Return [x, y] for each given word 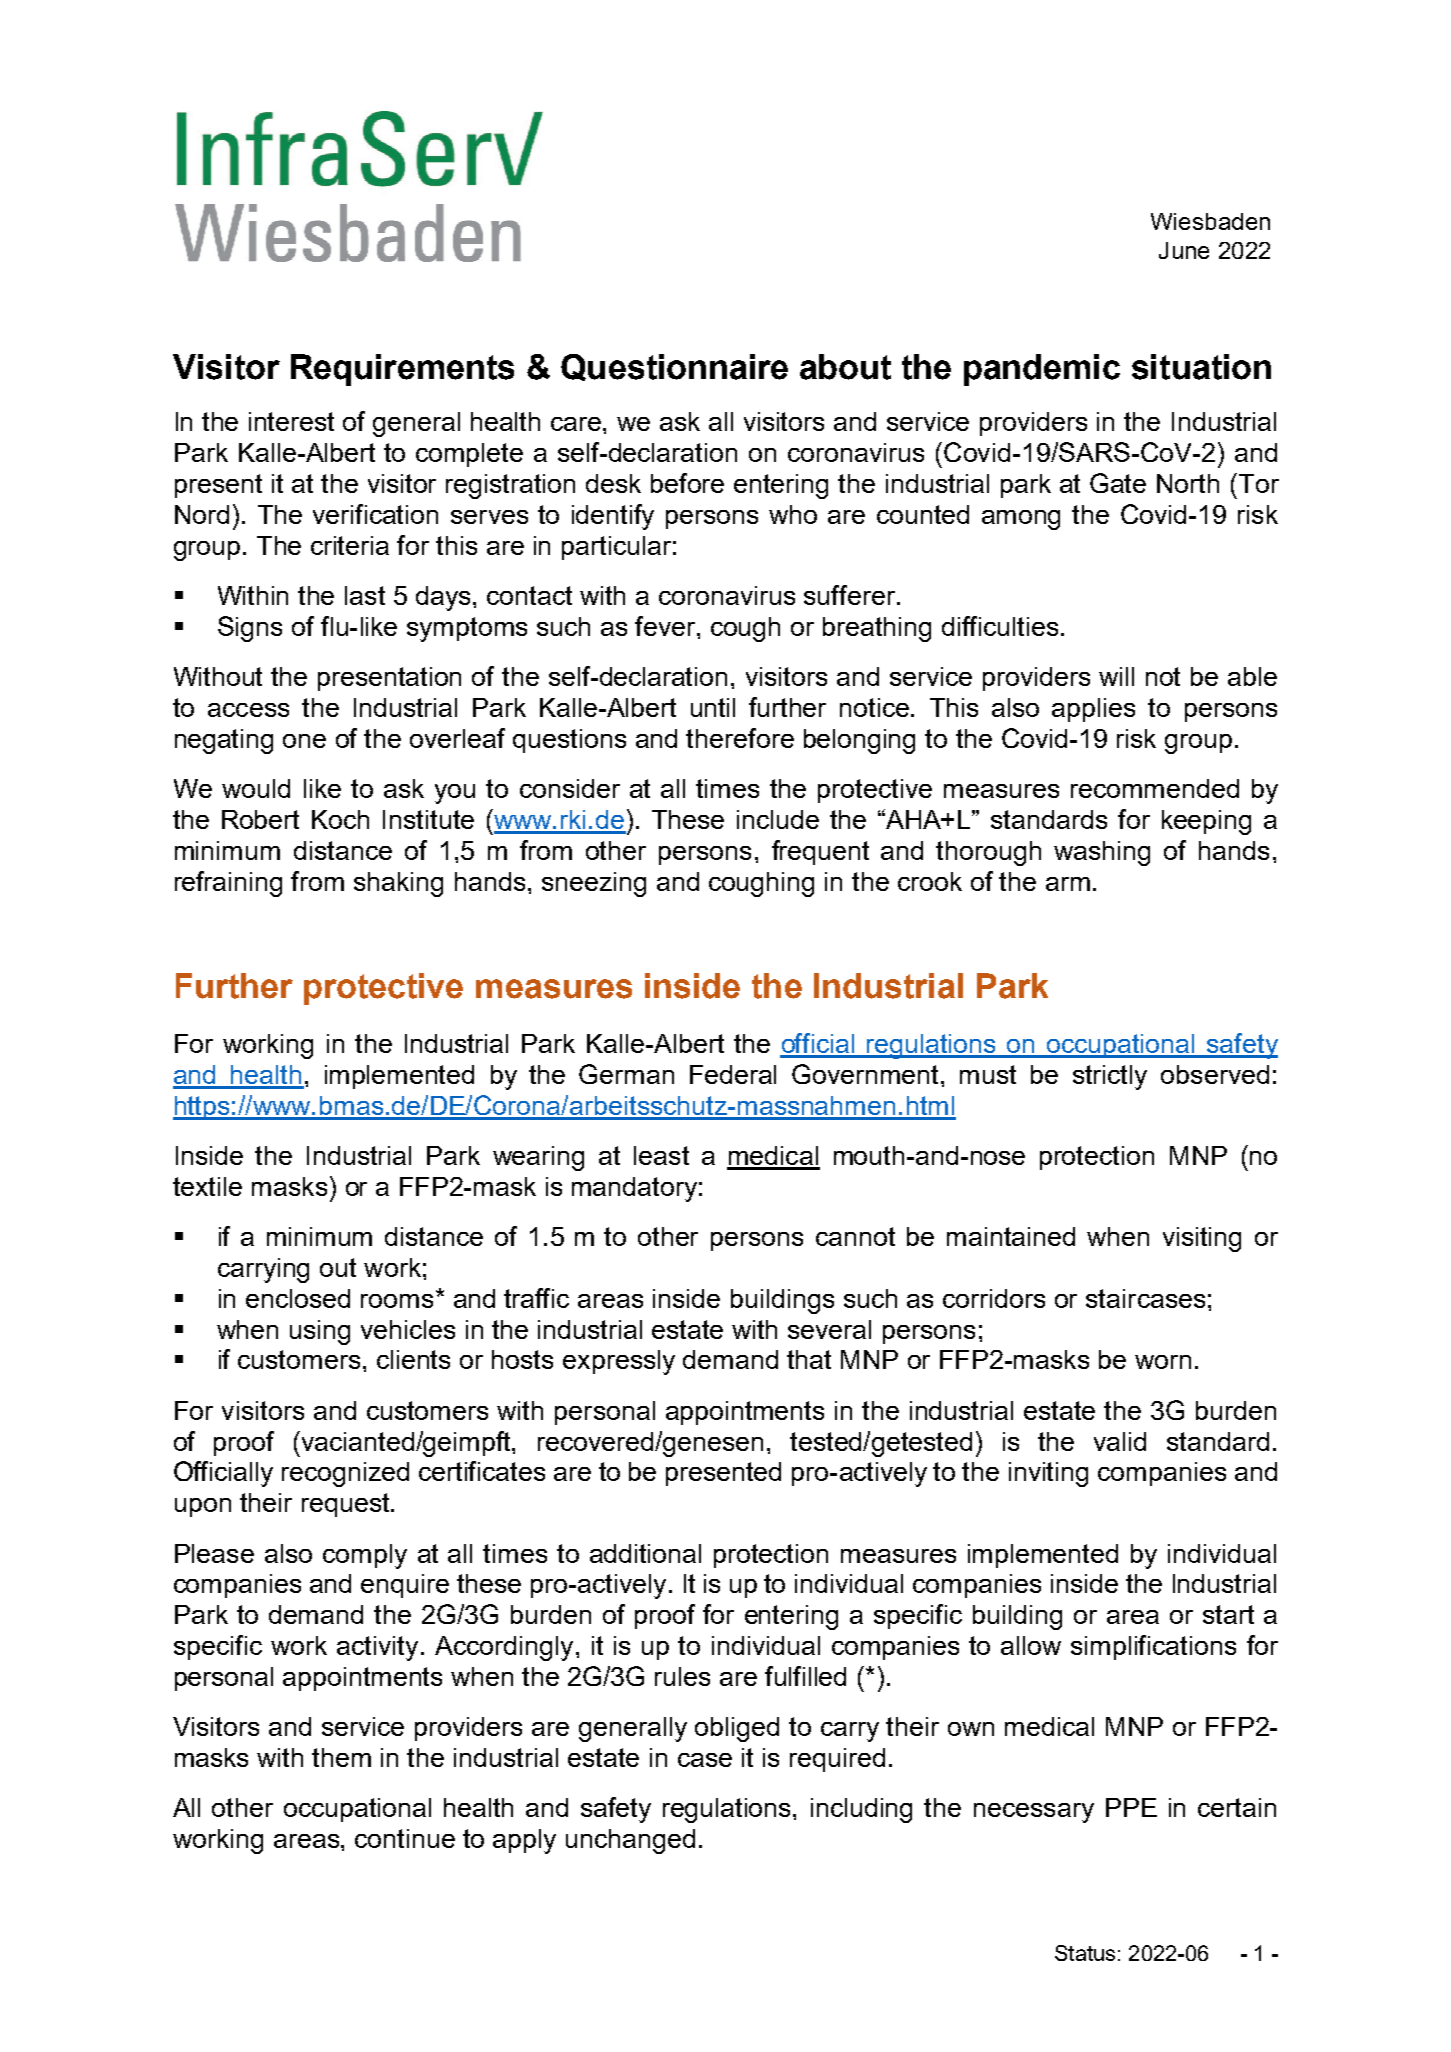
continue [405, 1838]
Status [1085, 1953]
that [809, 1359]
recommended [1155, 788]
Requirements [402, 370]
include [778, 819]
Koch [340, 819]
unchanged [630, 1841]
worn [1163, 1362]
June [1184, 250]
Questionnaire [674, 367]
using [320, 1332]
